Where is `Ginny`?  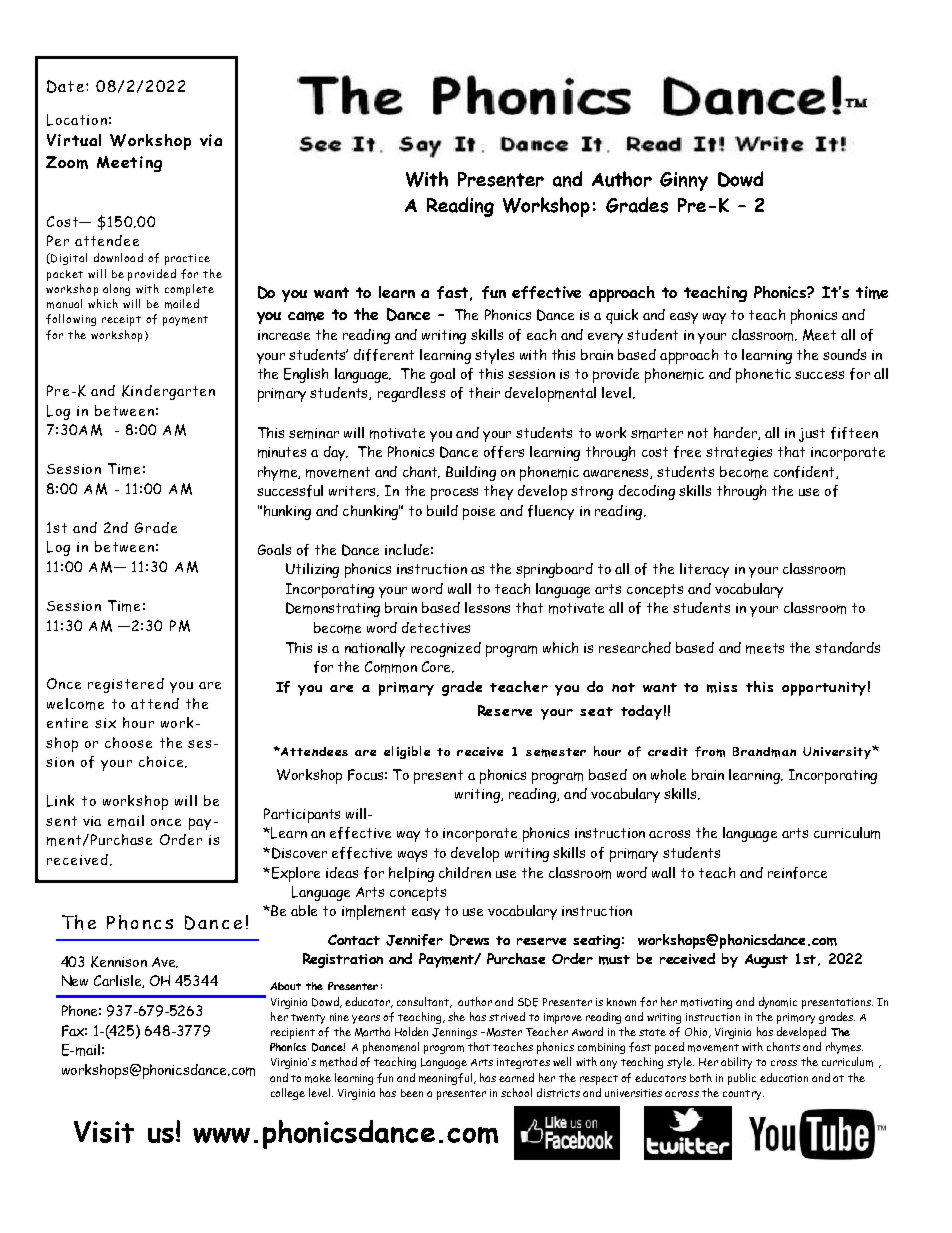 Ginny is located at coordinates (684, 181).
